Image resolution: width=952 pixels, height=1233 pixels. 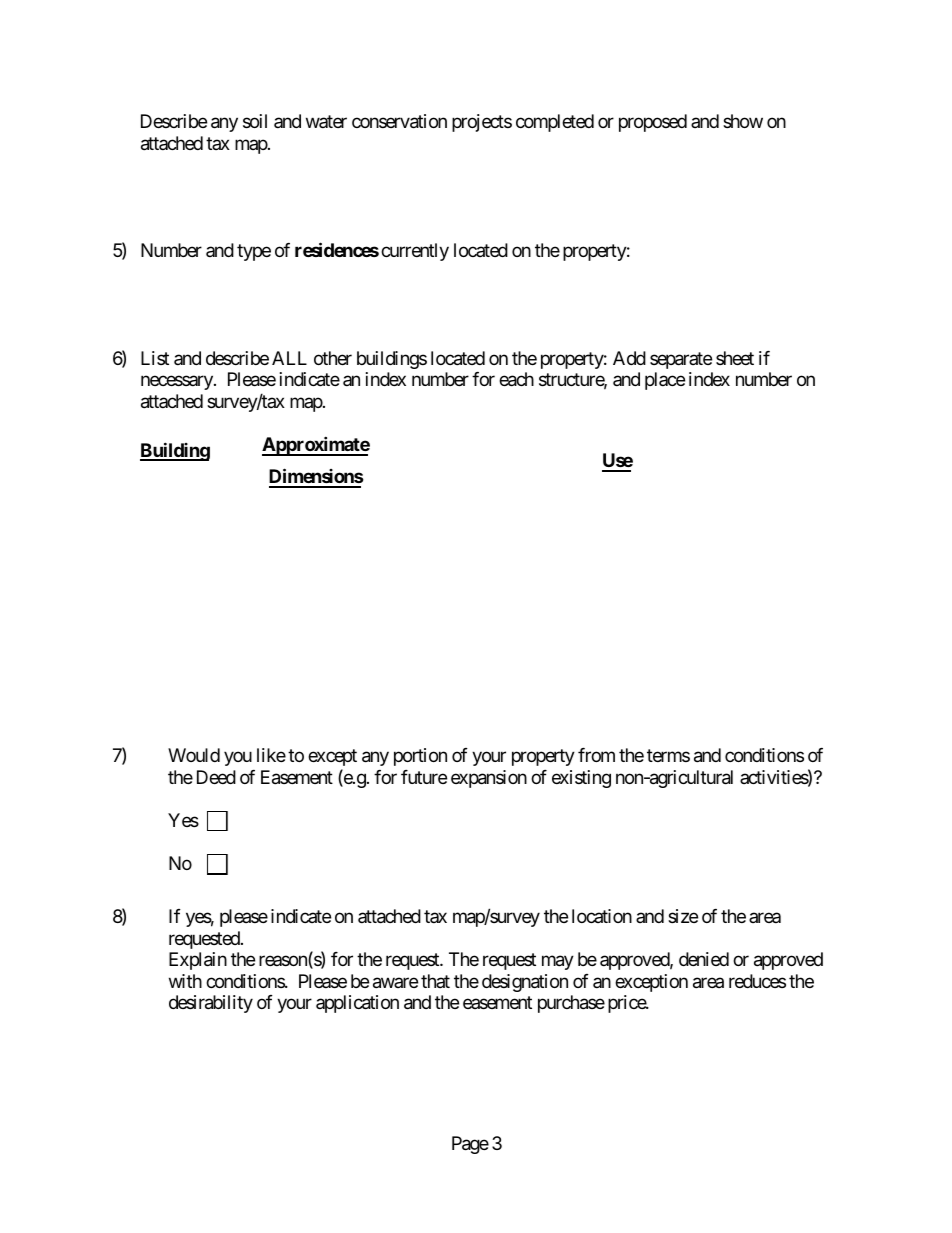 What do you see at coordinates (211, 1004) in the screenshot?
I see `desirability` at bounding box center [211, 1004].
